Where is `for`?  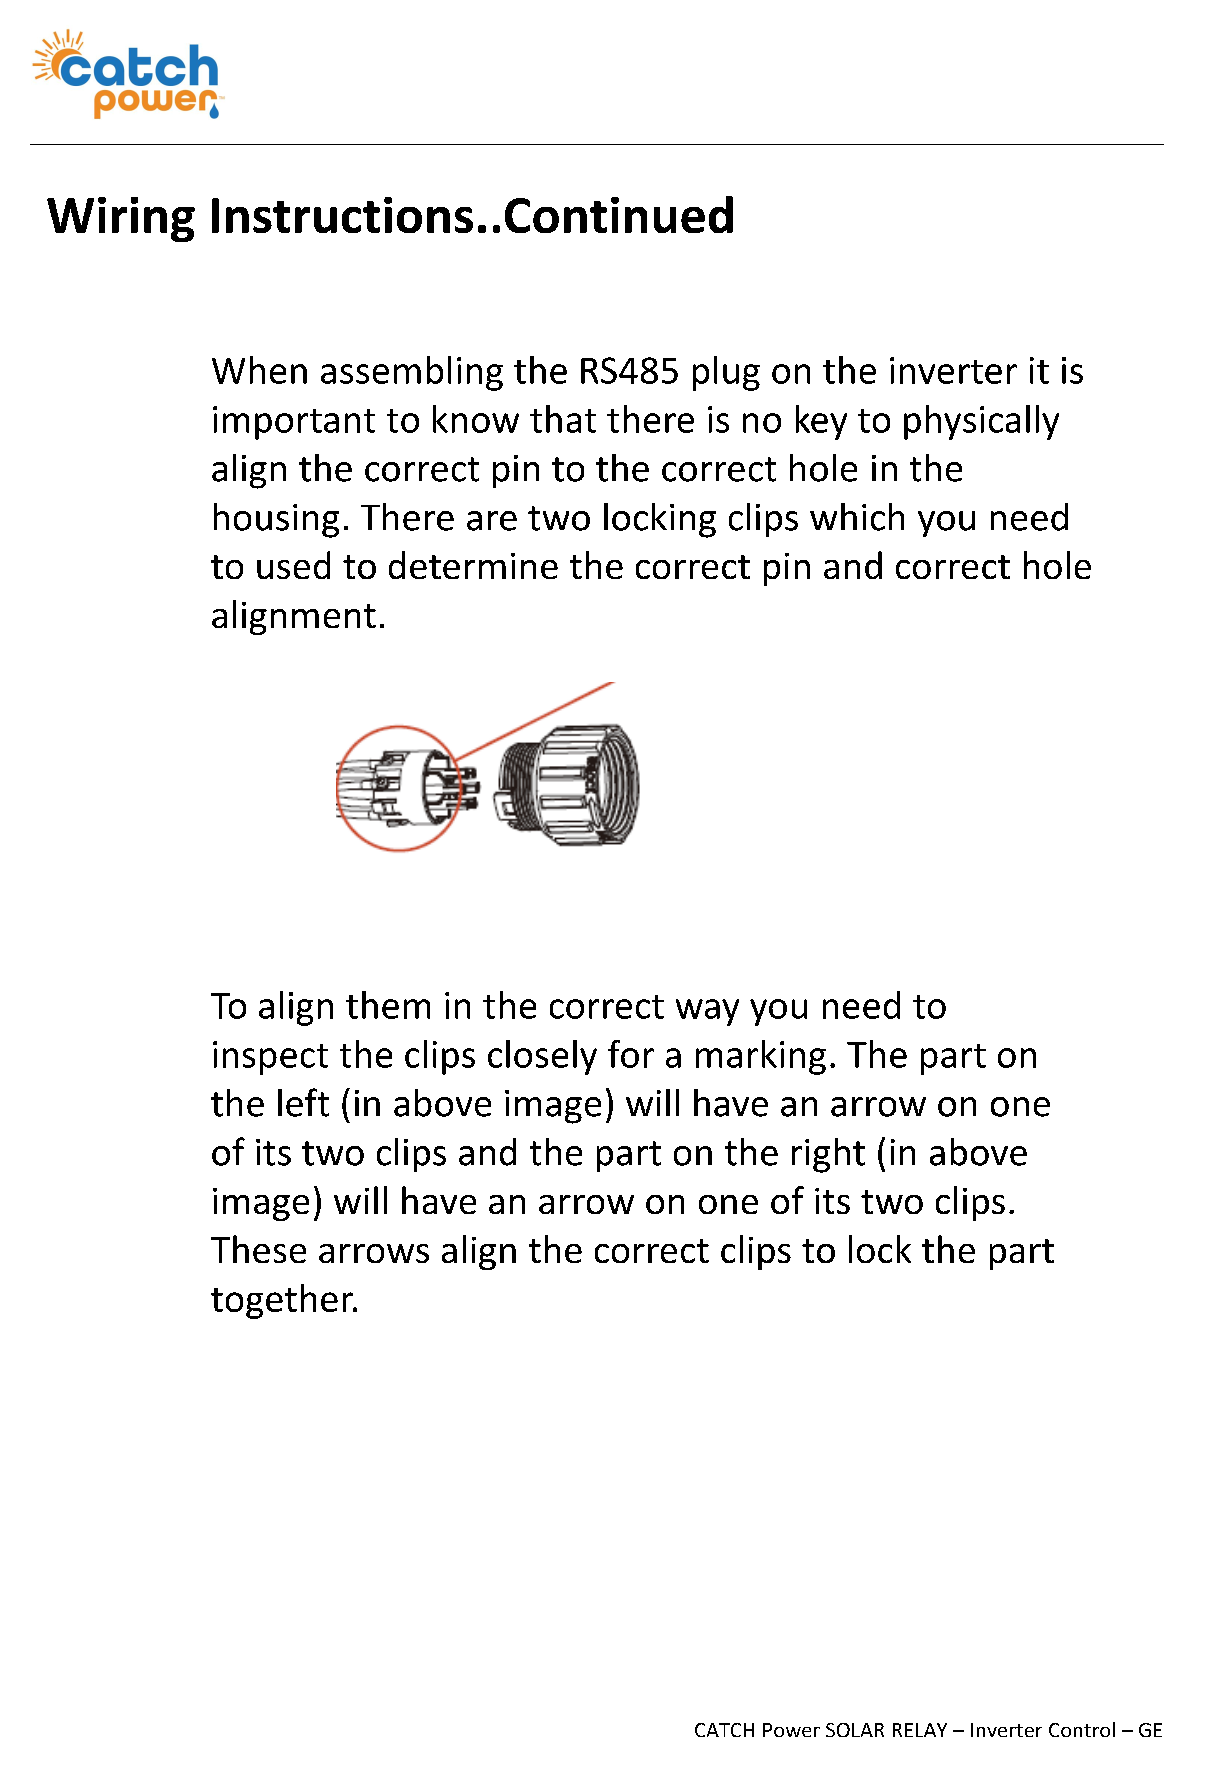
for is located at coordinates (631, 1054).
